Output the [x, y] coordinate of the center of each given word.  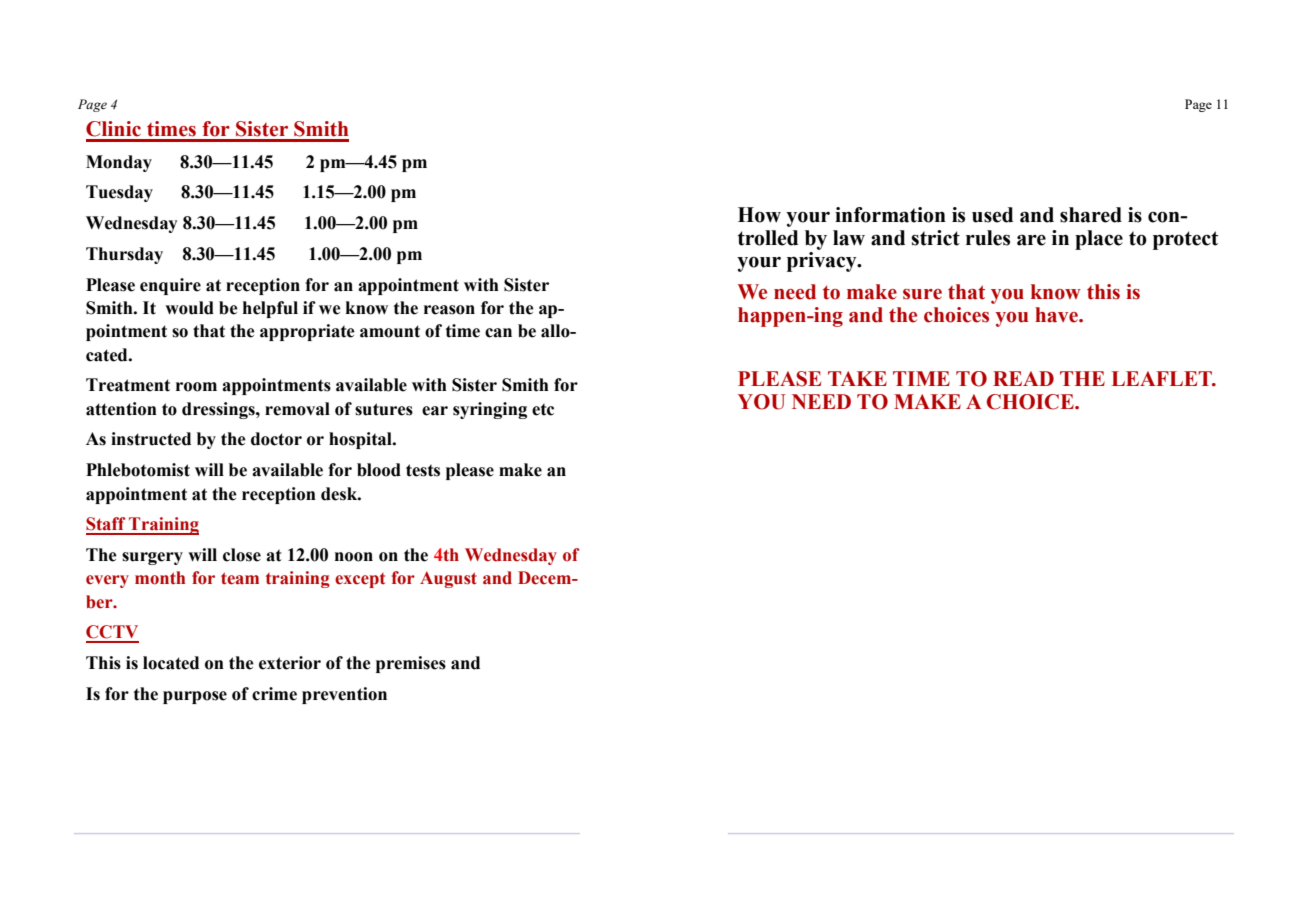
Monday [119, 163]
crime [274, 694]
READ [1023, 378]
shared [1091, 215]
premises [411, 664]
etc [543, 409]
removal [297, 409]
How [759, 215]
